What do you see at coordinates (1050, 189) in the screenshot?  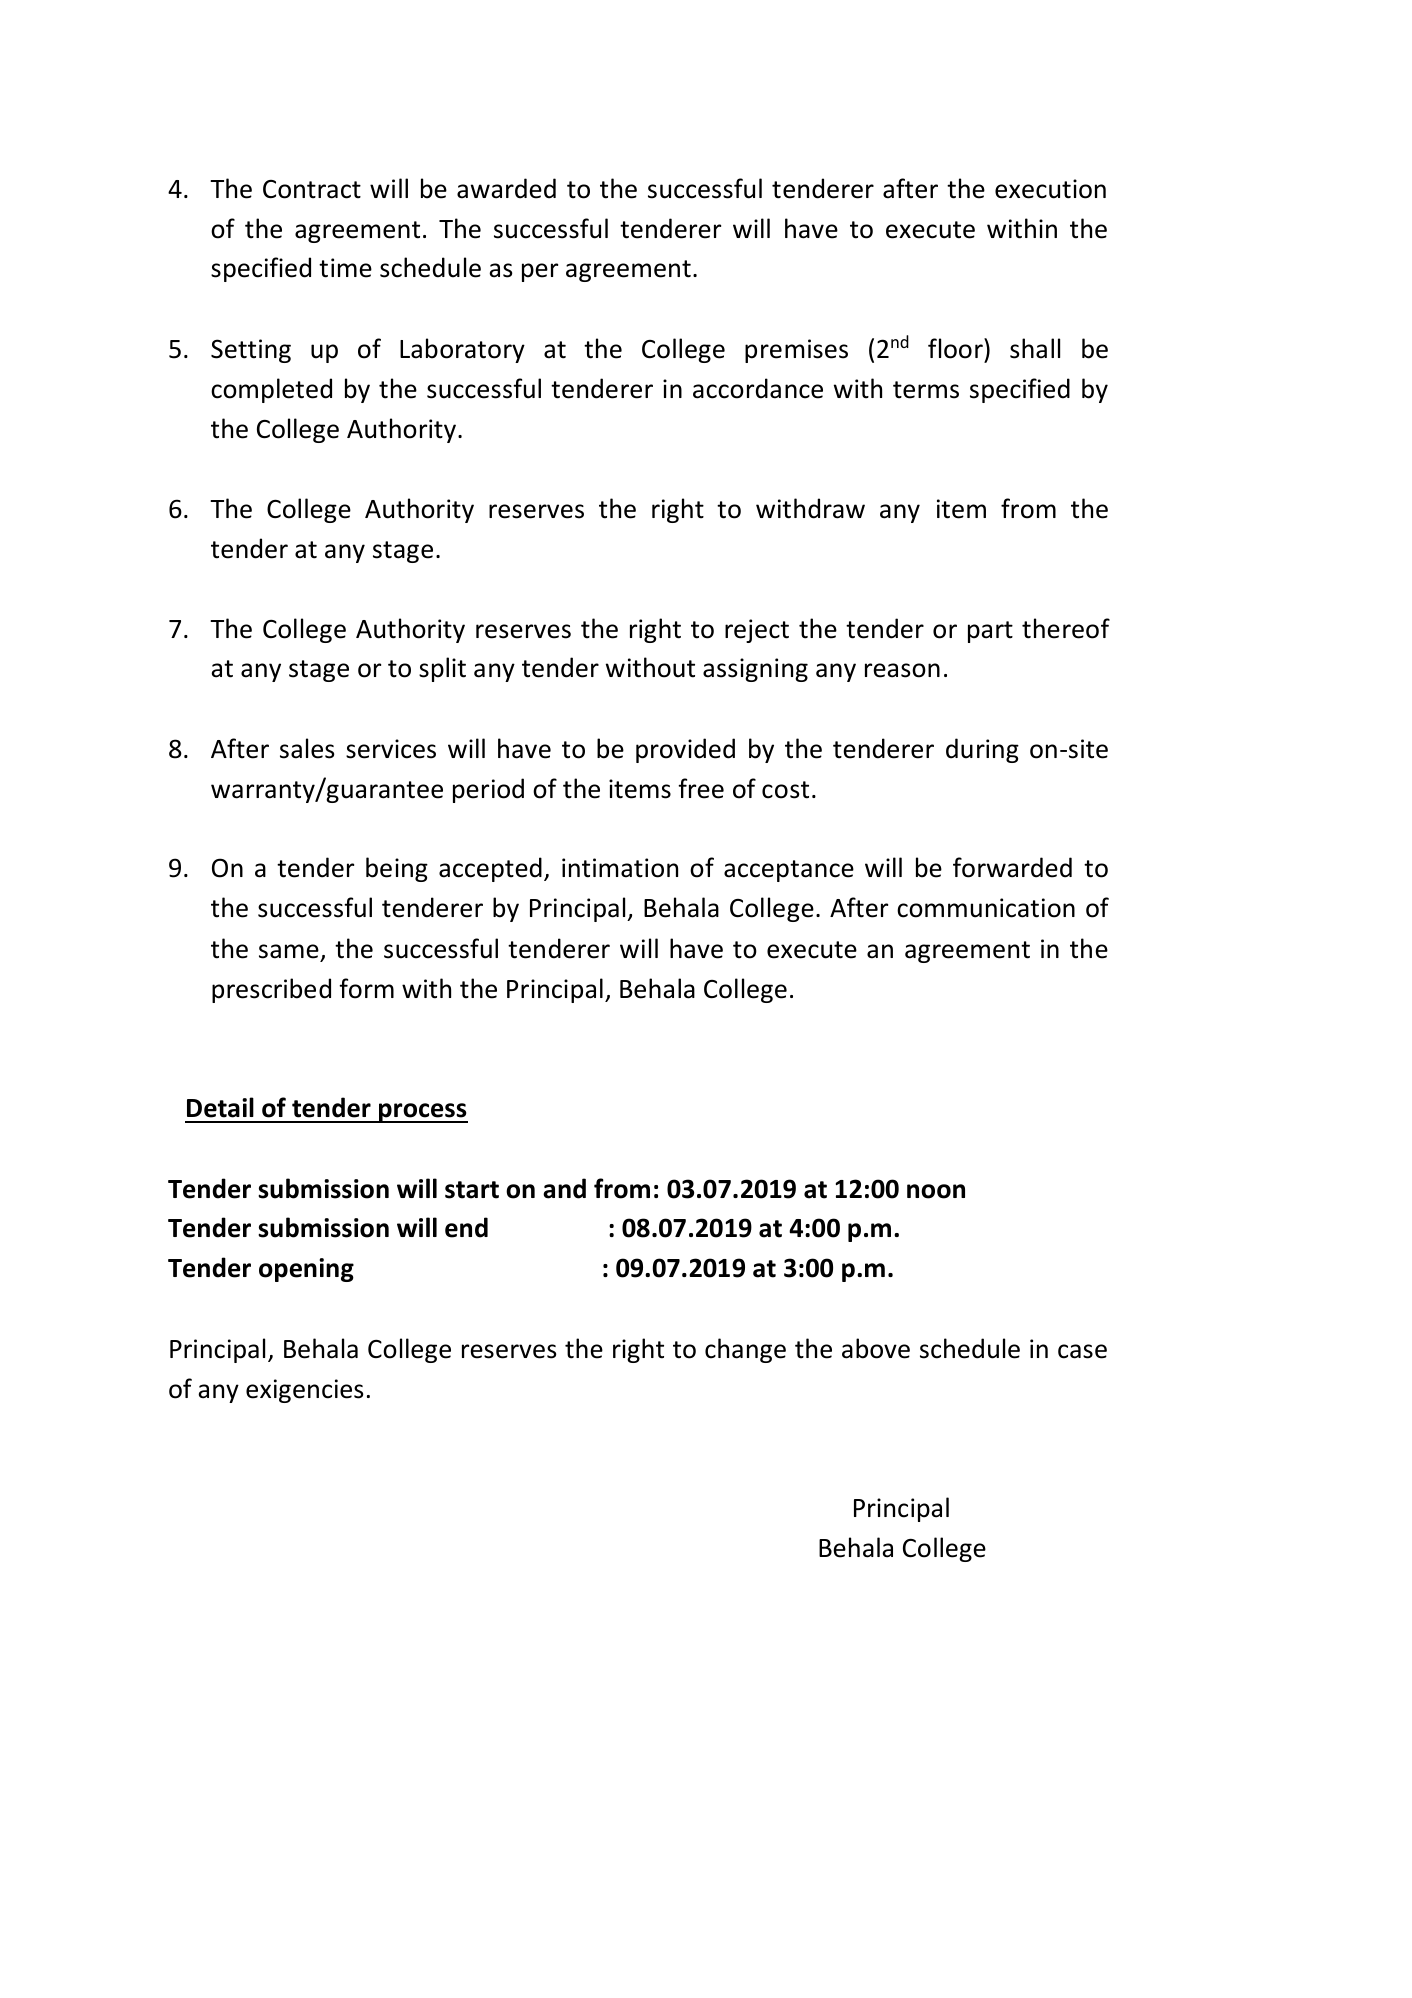 I see `execution` at bounding box center [1050, 189].
